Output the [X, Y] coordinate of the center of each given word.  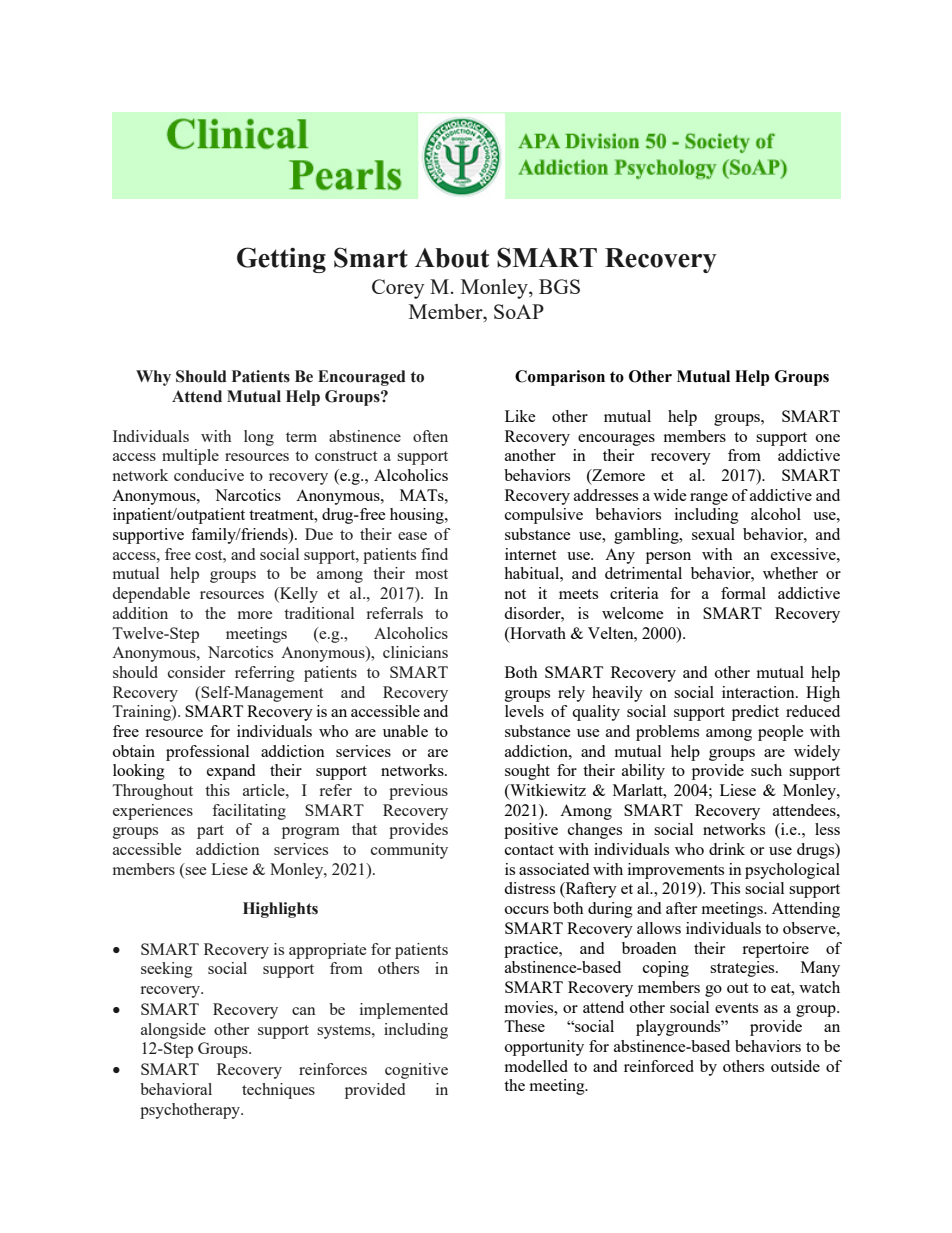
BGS [559, 286]
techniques [278, 1091]
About [452, 258]
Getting [281, 260]
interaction [759, 692]
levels [524, 711]
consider [196, 672]
